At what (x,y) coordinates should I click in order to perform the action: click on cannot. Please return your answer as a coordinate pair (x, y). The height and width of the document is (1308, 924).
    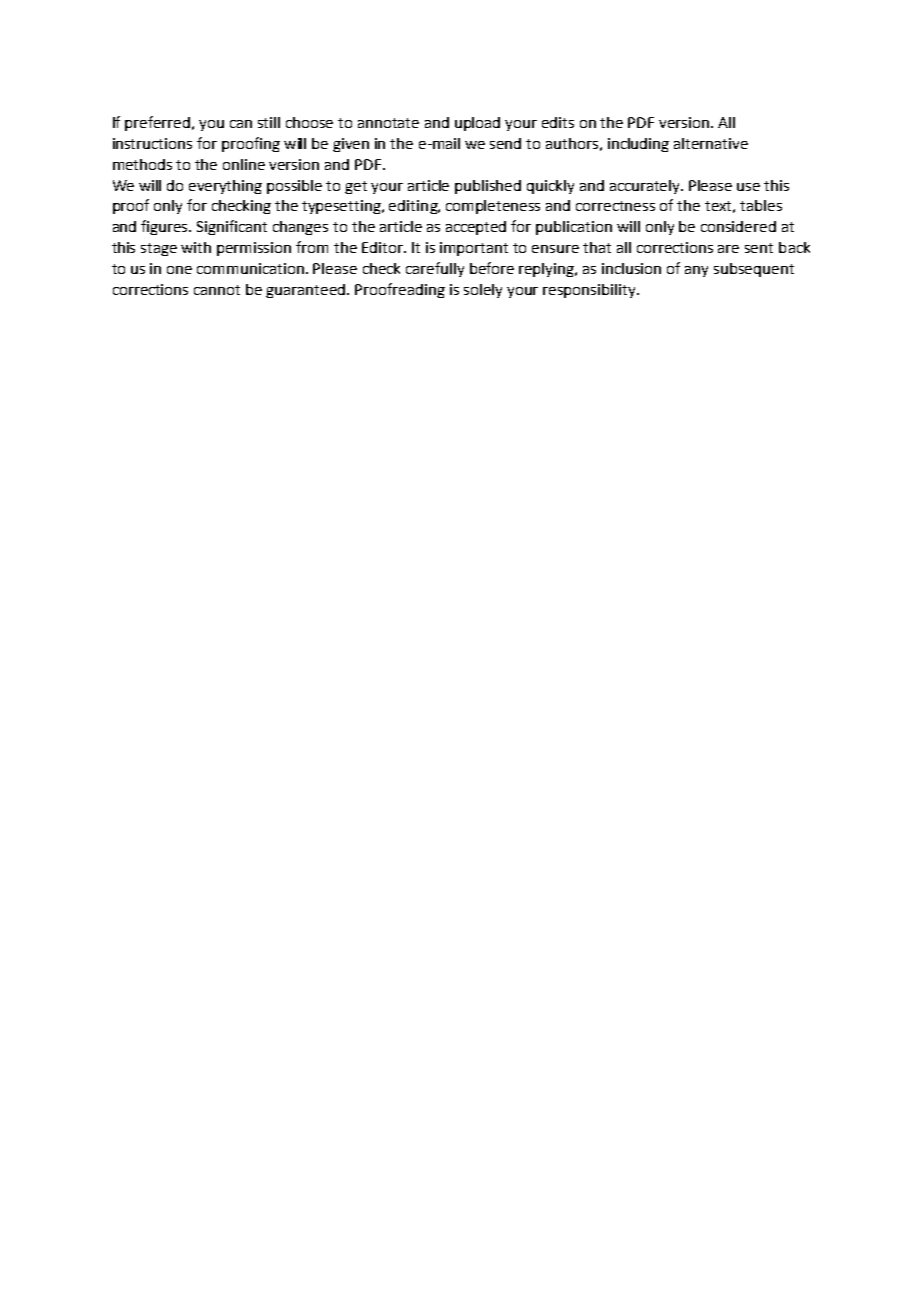
    Looking at the image, I should click on (217, 290).
